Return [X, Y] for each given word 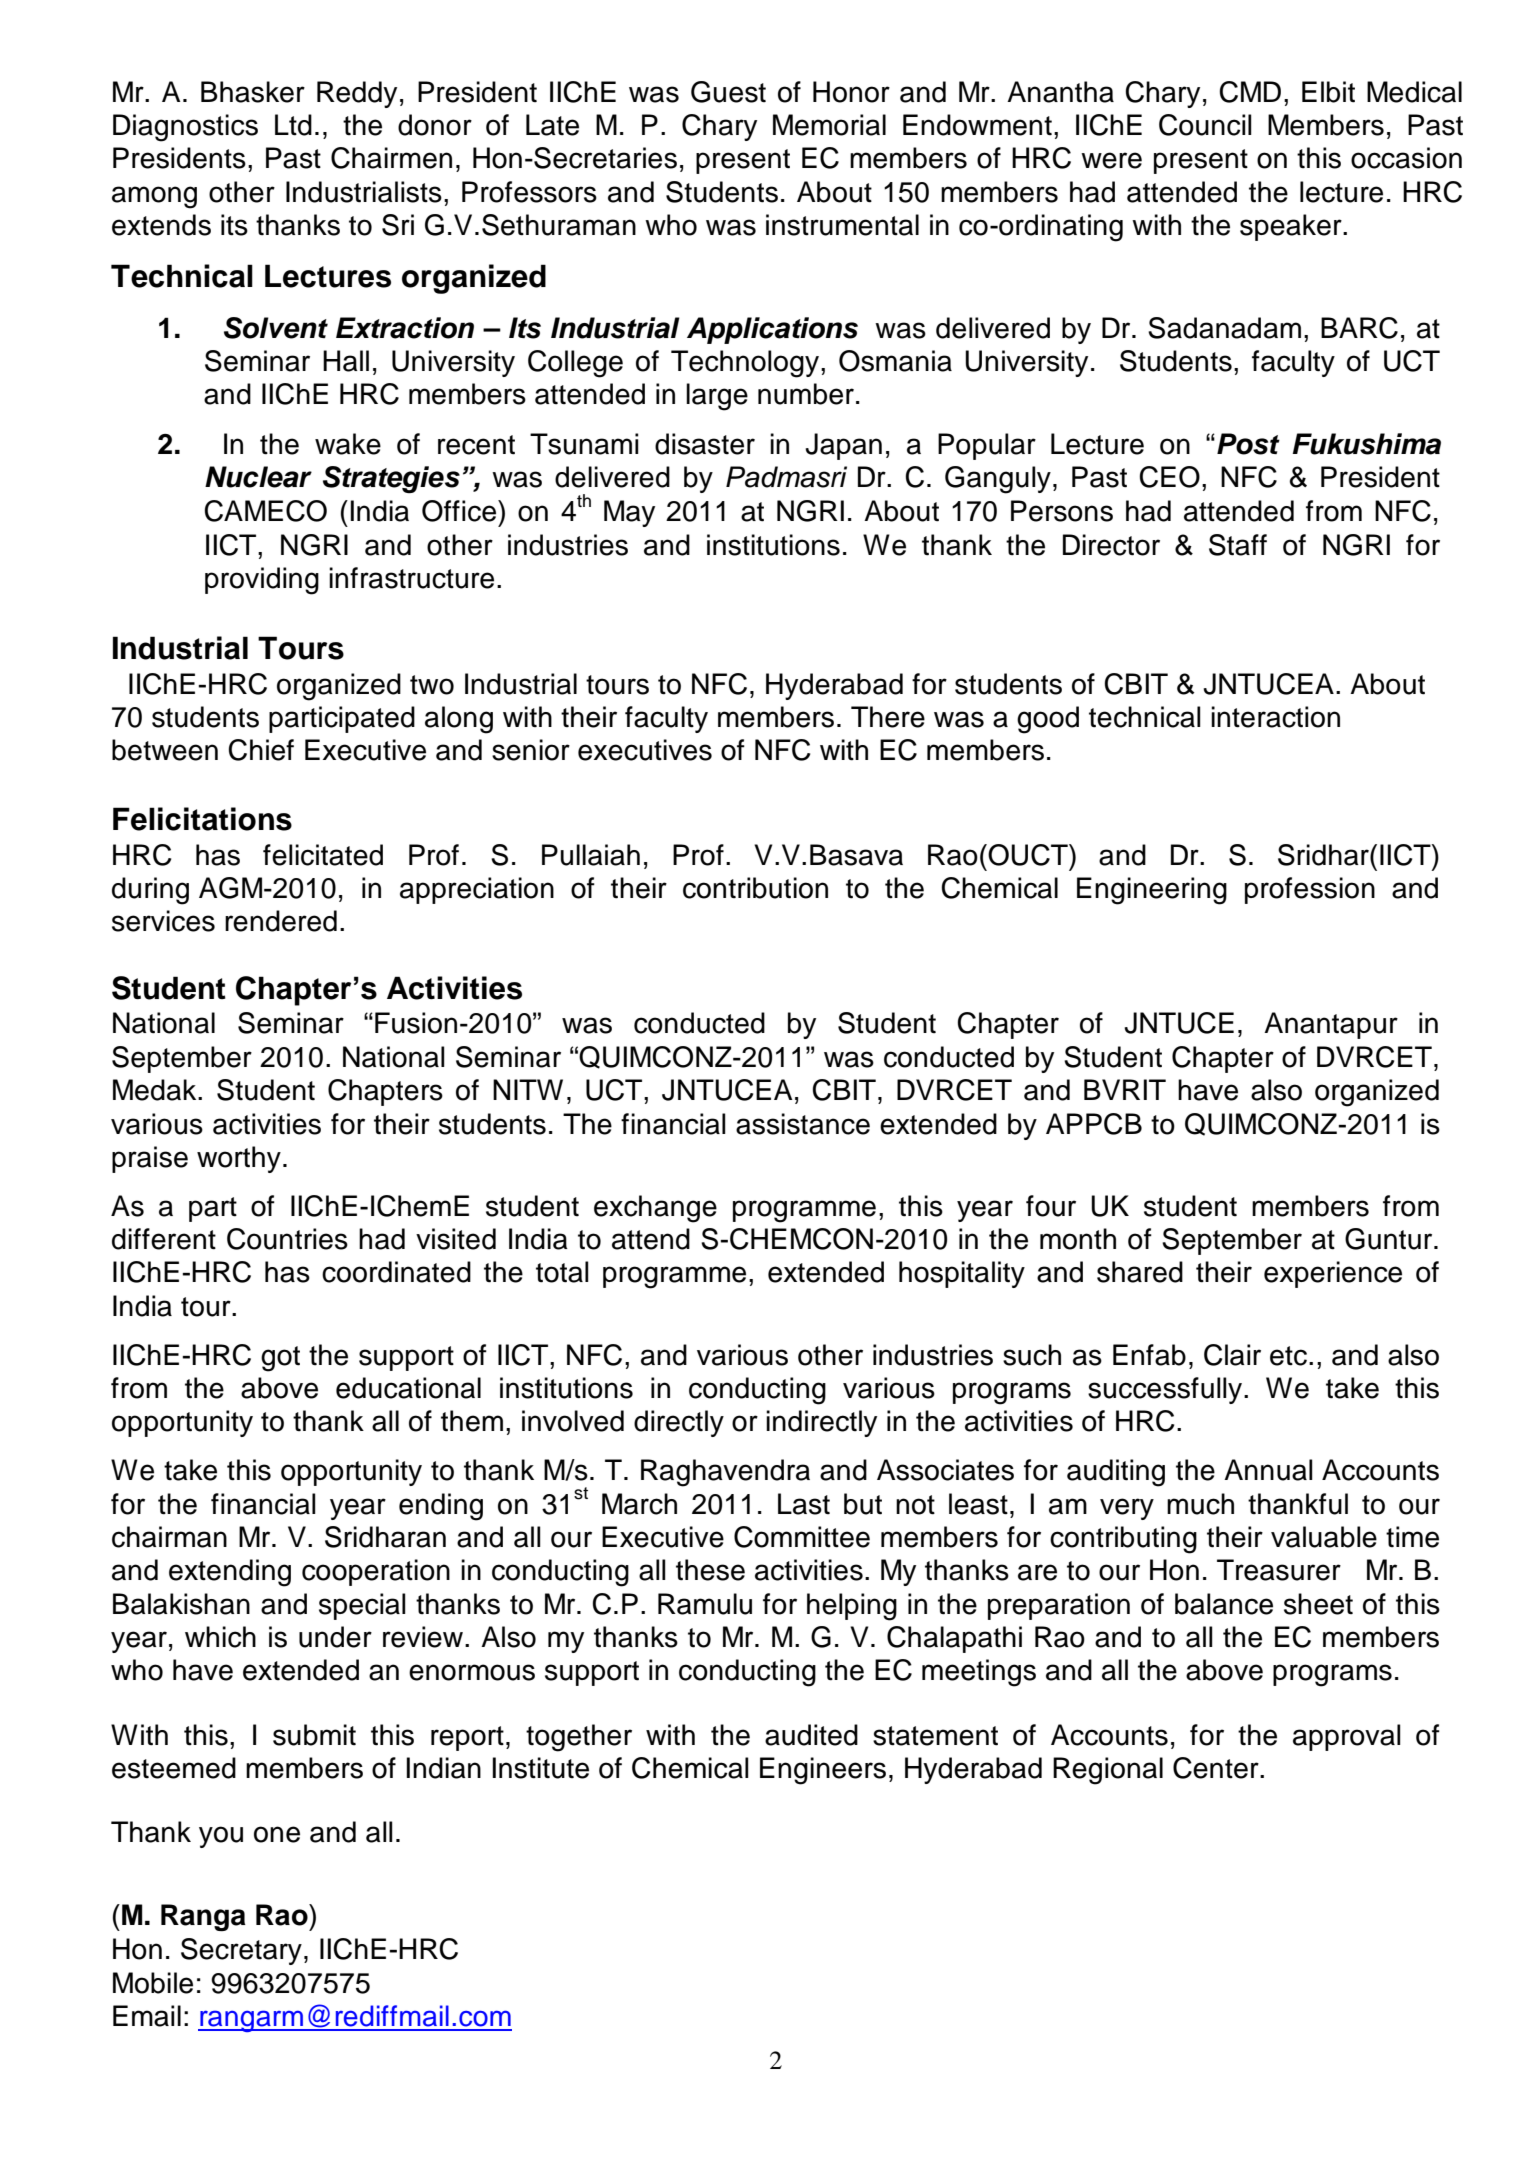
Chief [261, 750]
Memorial [829, 125]
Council [1205, 125]
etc [1290, 1356]
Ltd [293, 125]
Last [804, 1504]
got [280, 1359]
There [888, 717]
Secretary [241, 1951]
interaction [1275, 717]
